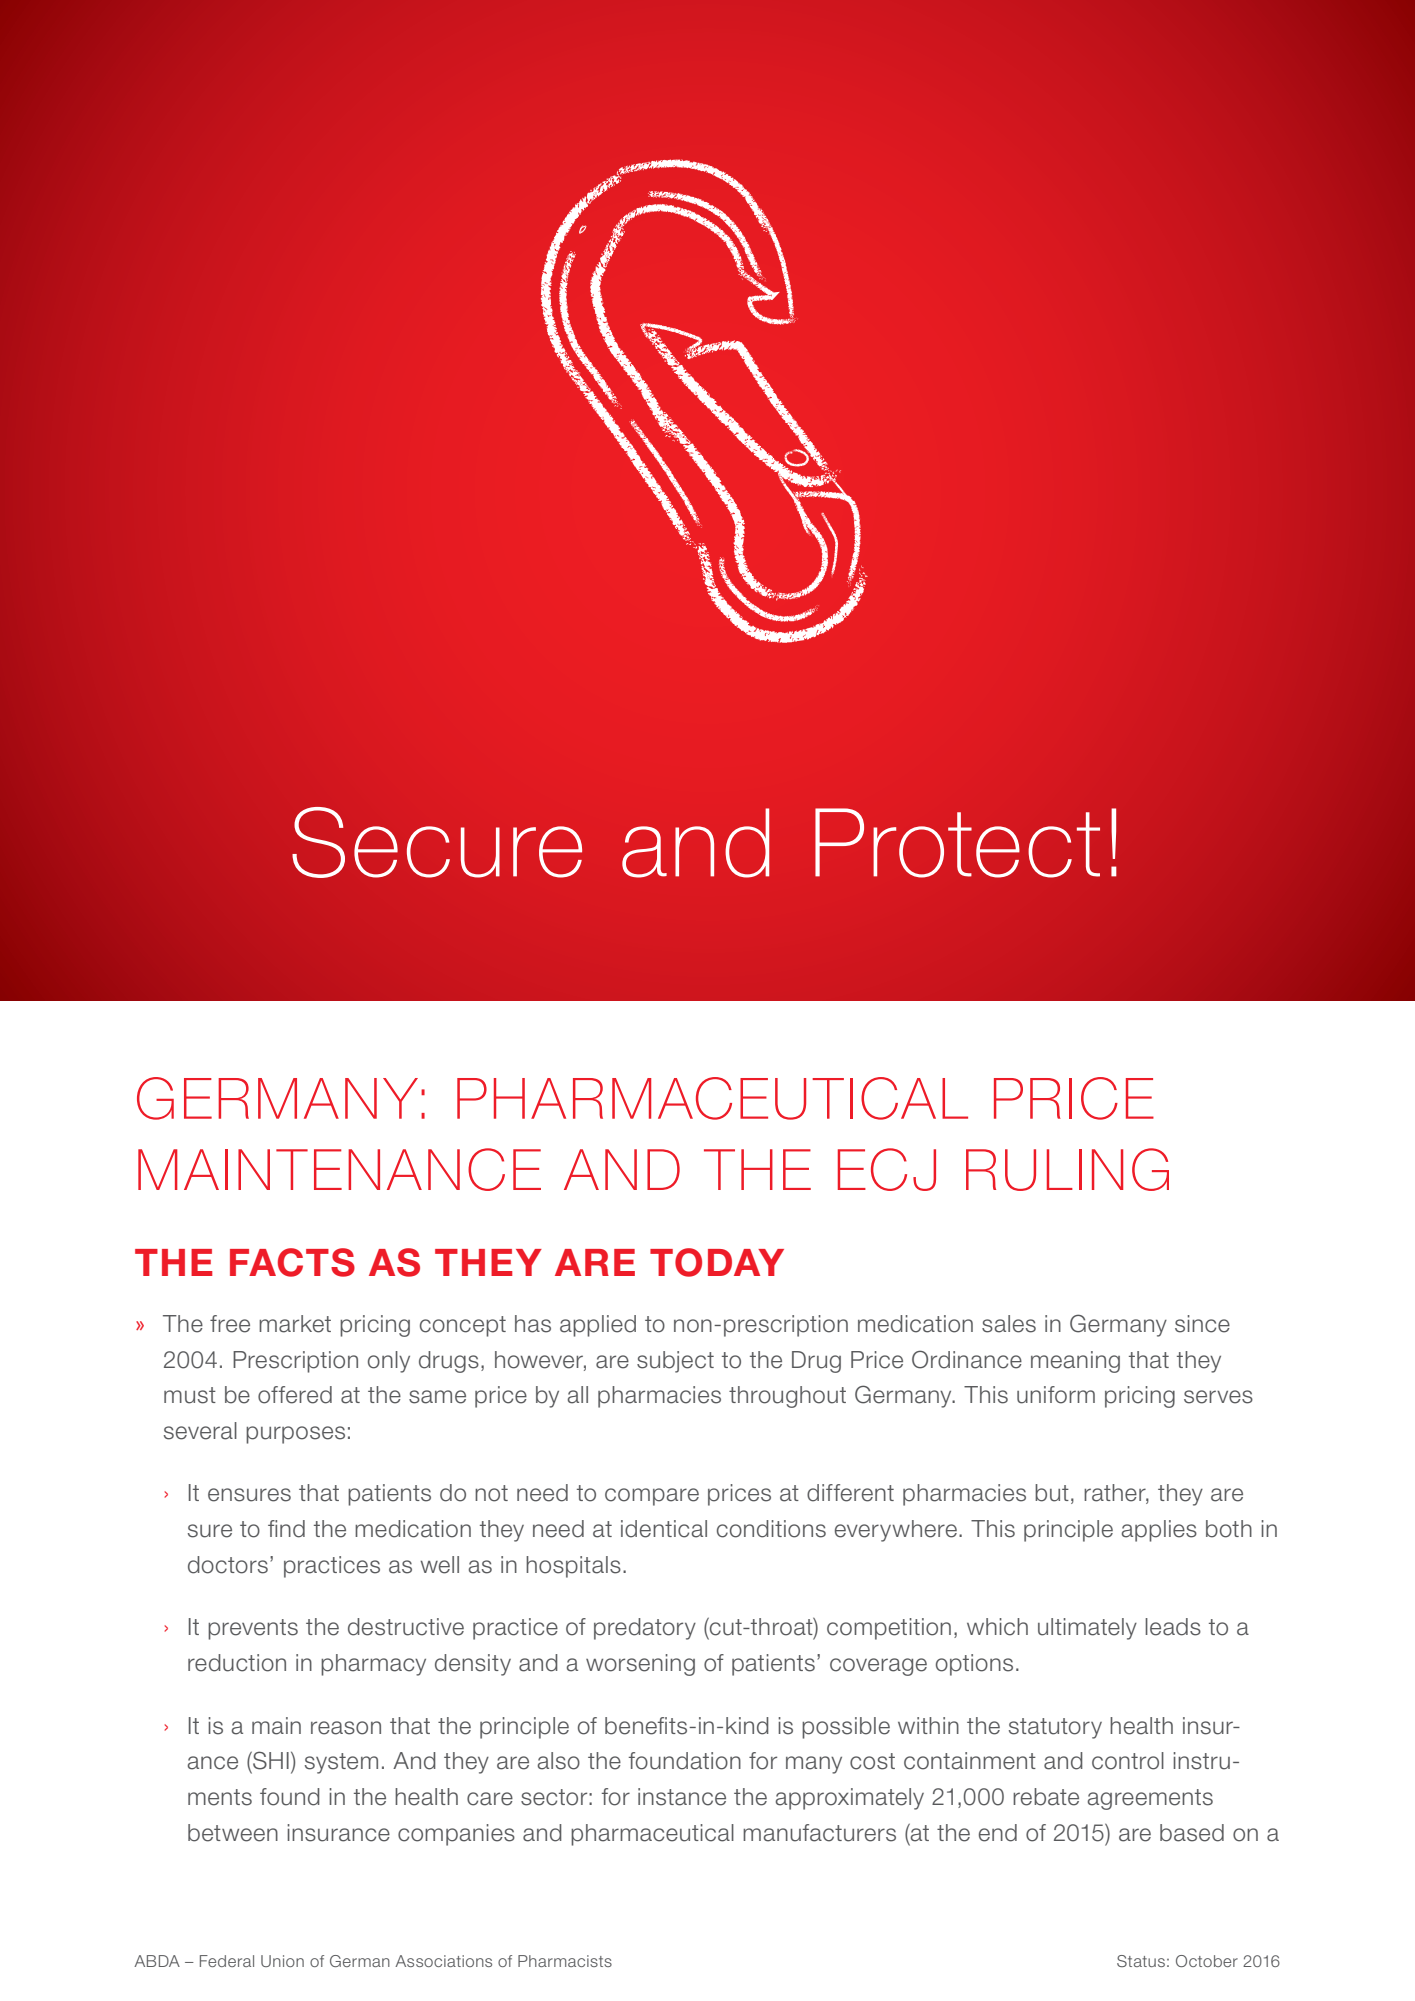 The height and width of the document is (2001, 1415). I want to click on FACTS, so click(292, 1262).
